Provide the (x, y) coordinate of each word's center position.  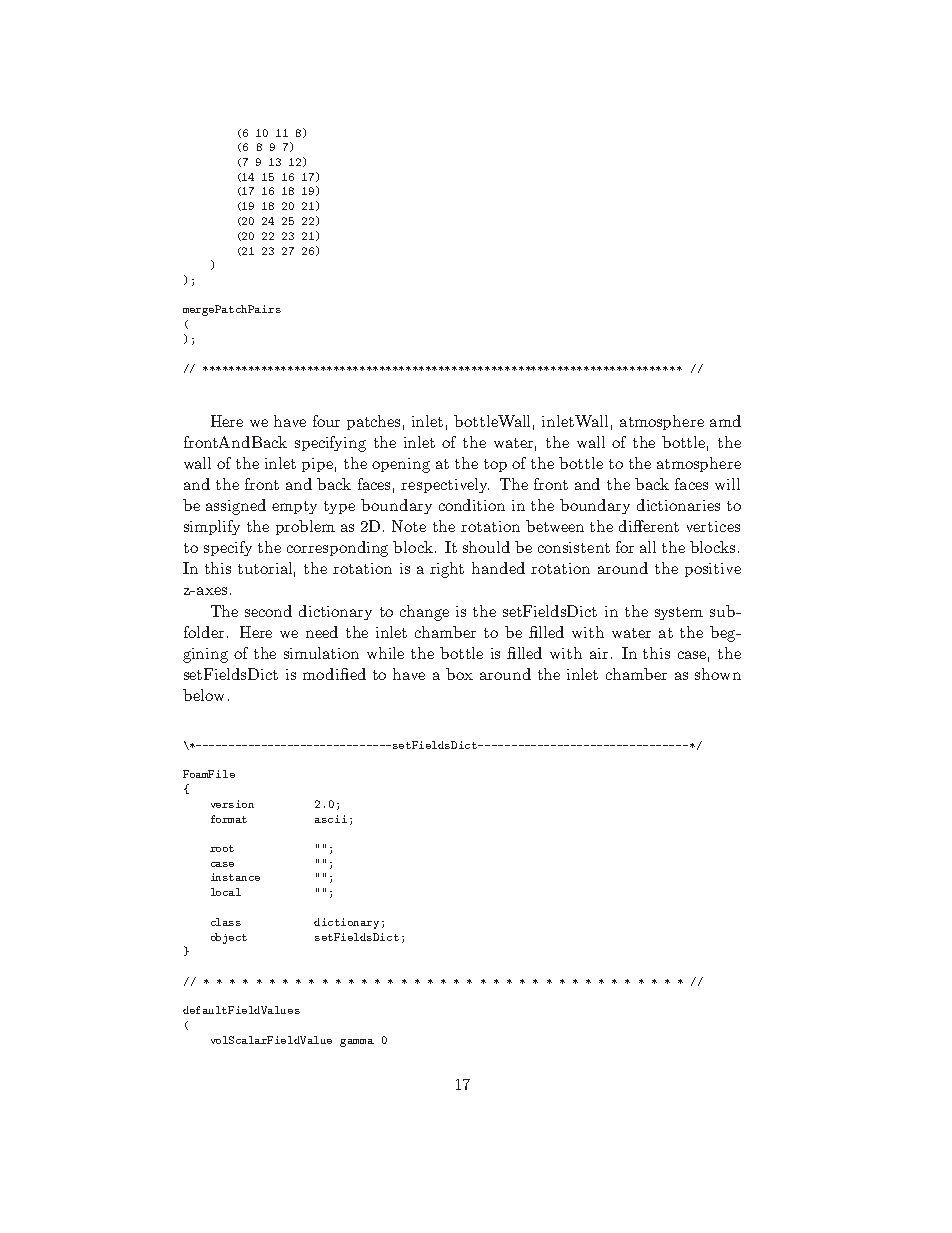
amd (725, 421)
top (495, 465)
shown (718, 674)
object (229, 938)
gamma (357, 1043)
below (203, 695)
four (326, 421)
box (459, 674)
